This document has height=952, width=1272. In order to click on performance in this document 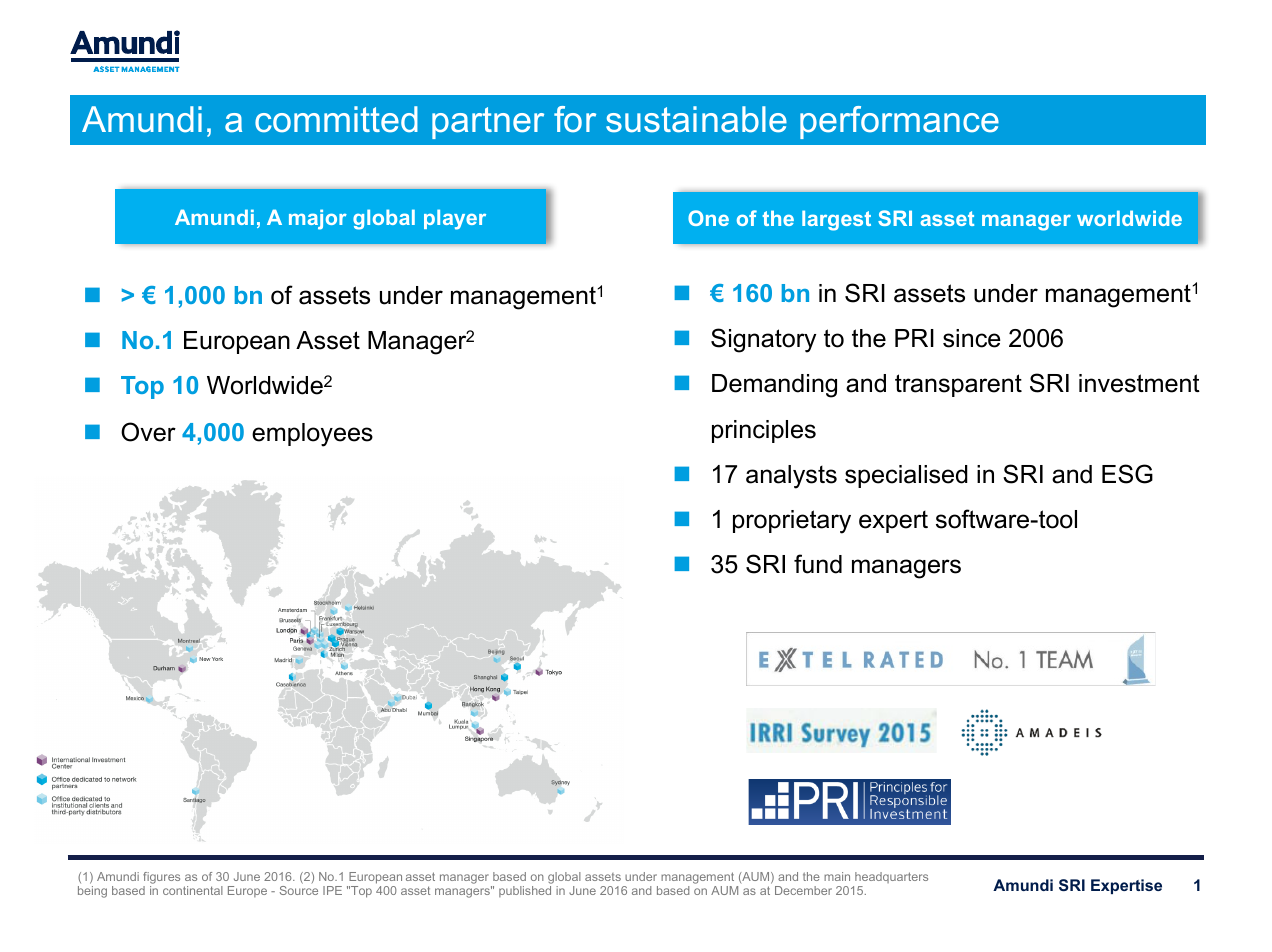, I will do `click(899, 122)`.
